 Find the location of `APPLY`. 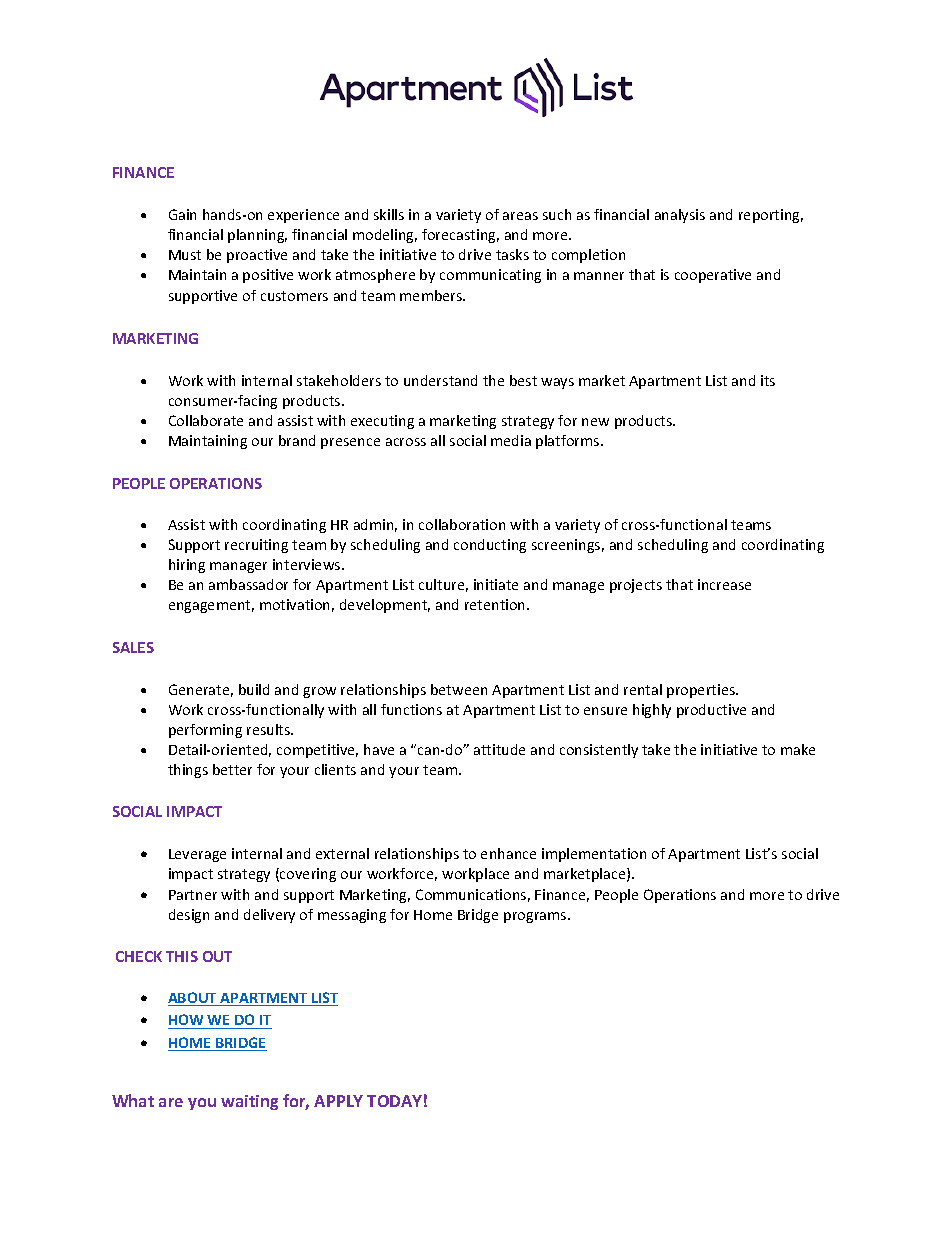

APPLY is located at coordinates (338, 1101).
